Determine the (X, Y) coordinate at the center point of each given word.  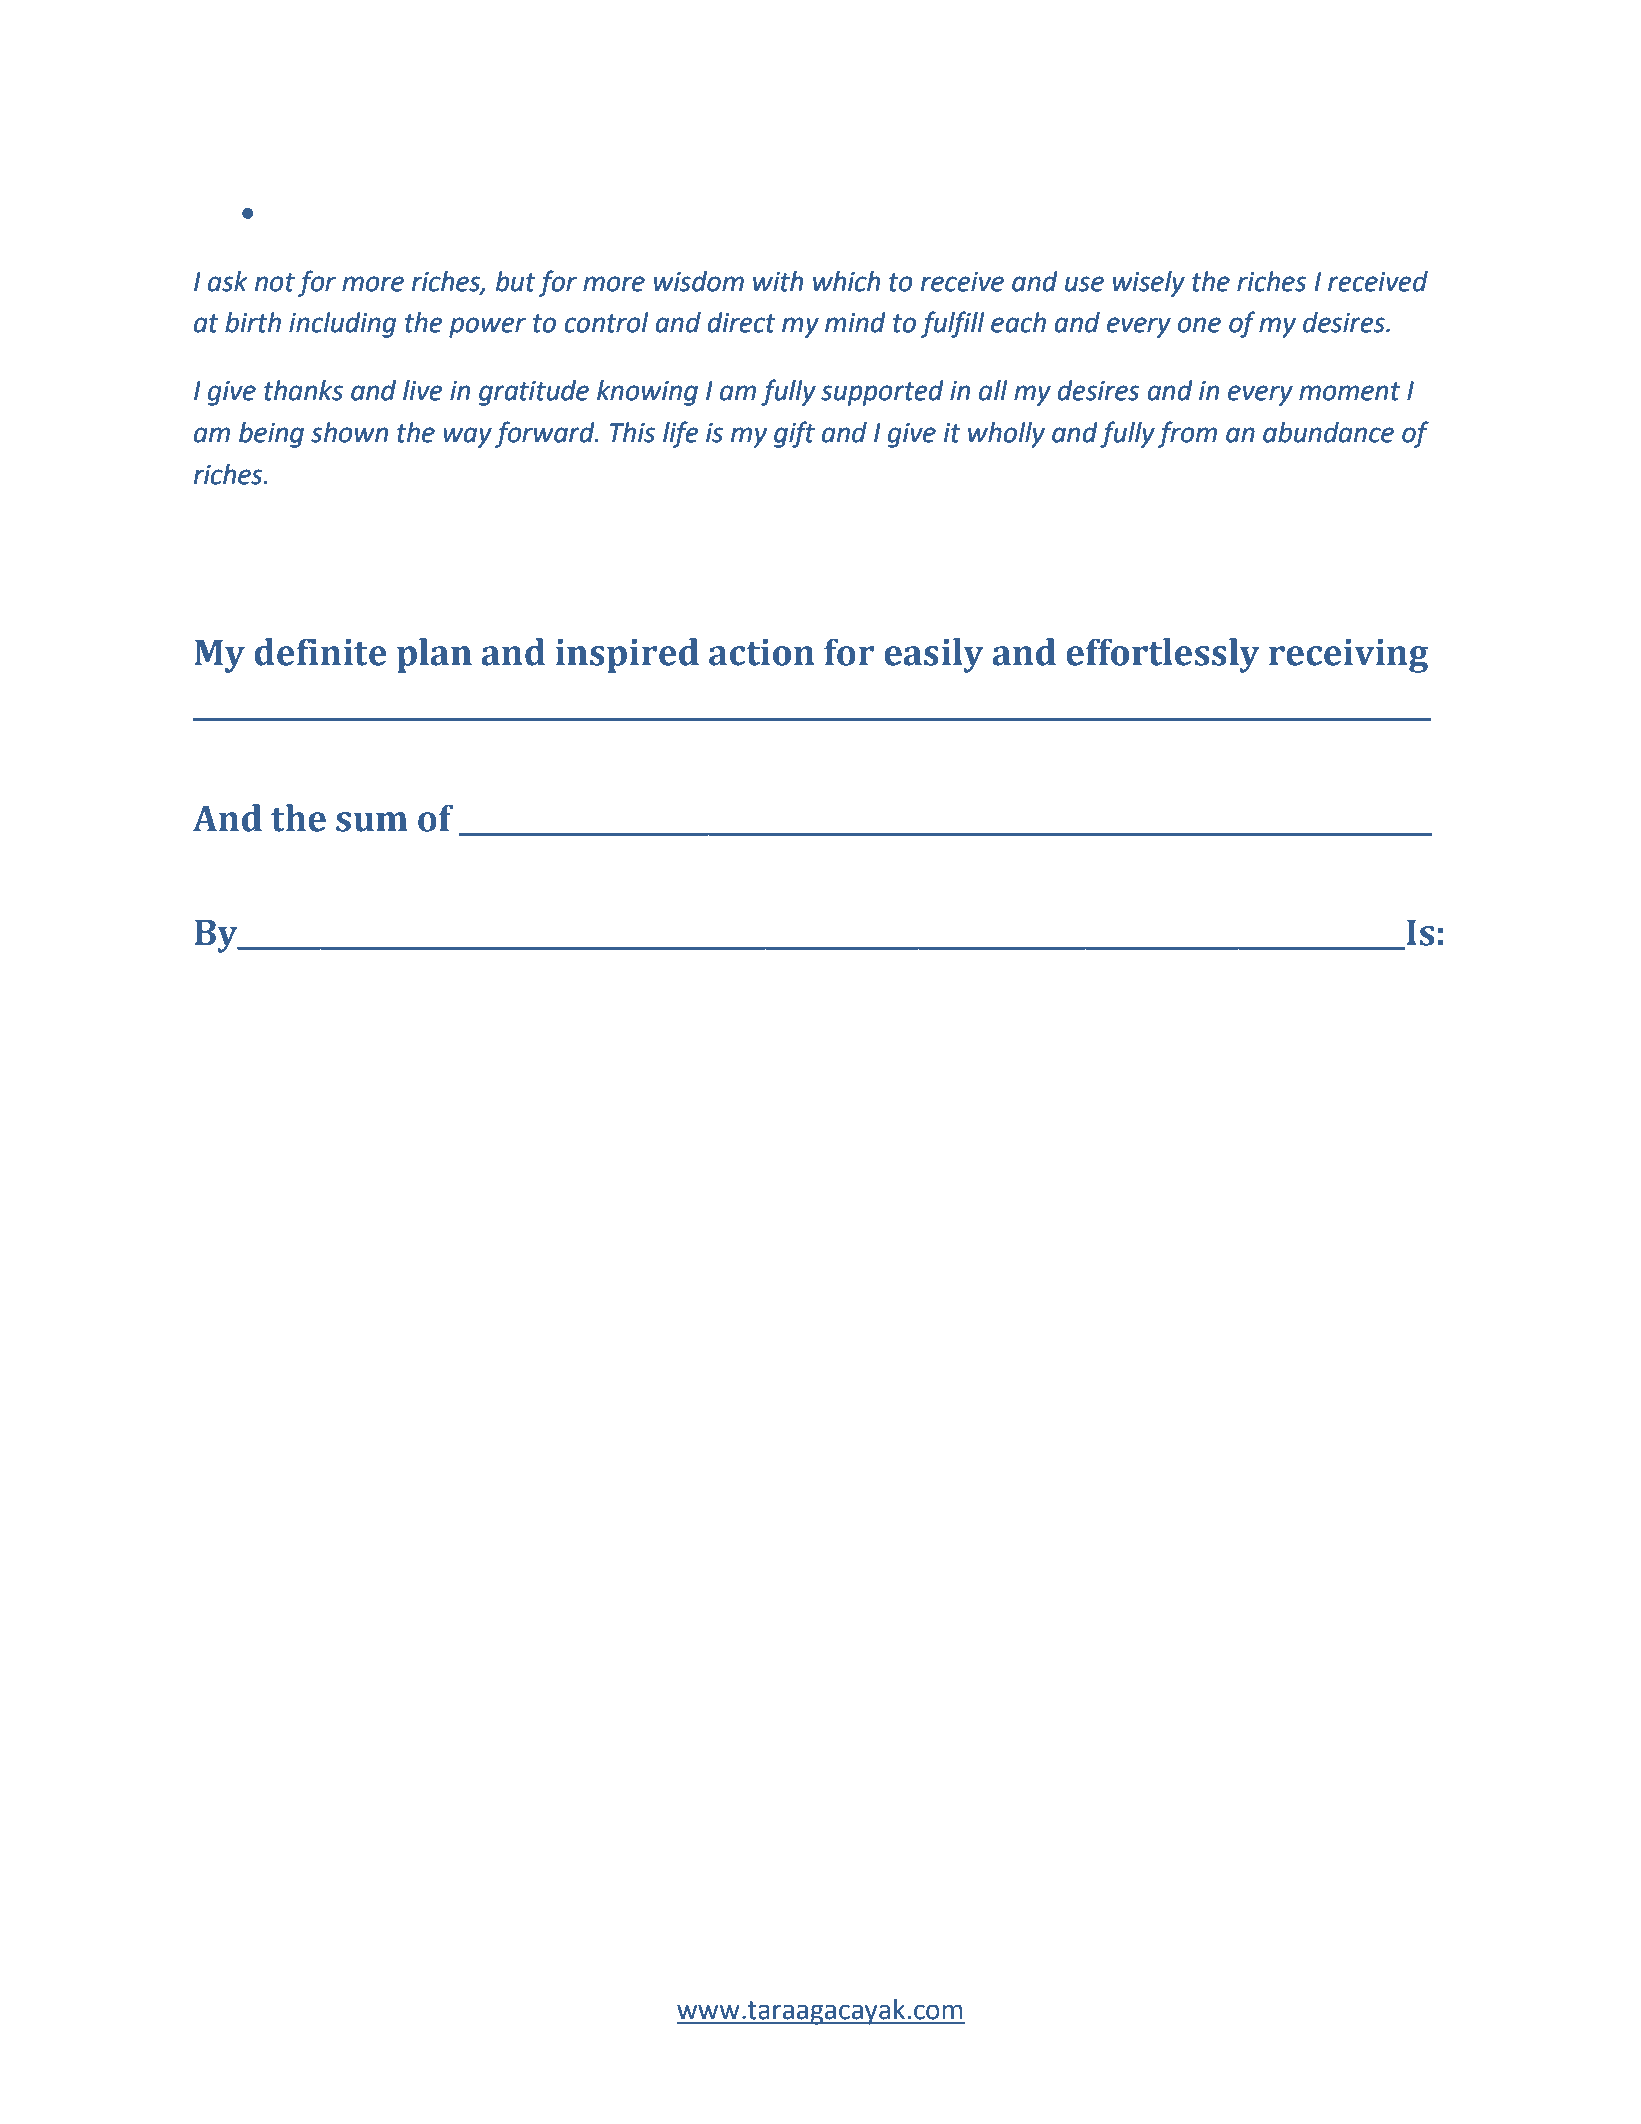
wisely (1149, 284)
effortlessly (1163, 655)
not (275, 282)
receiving (1348, 656)
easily (934, 655)
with (778, 281)
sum (372, 822)
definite (320, 652)
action (762, 652)
